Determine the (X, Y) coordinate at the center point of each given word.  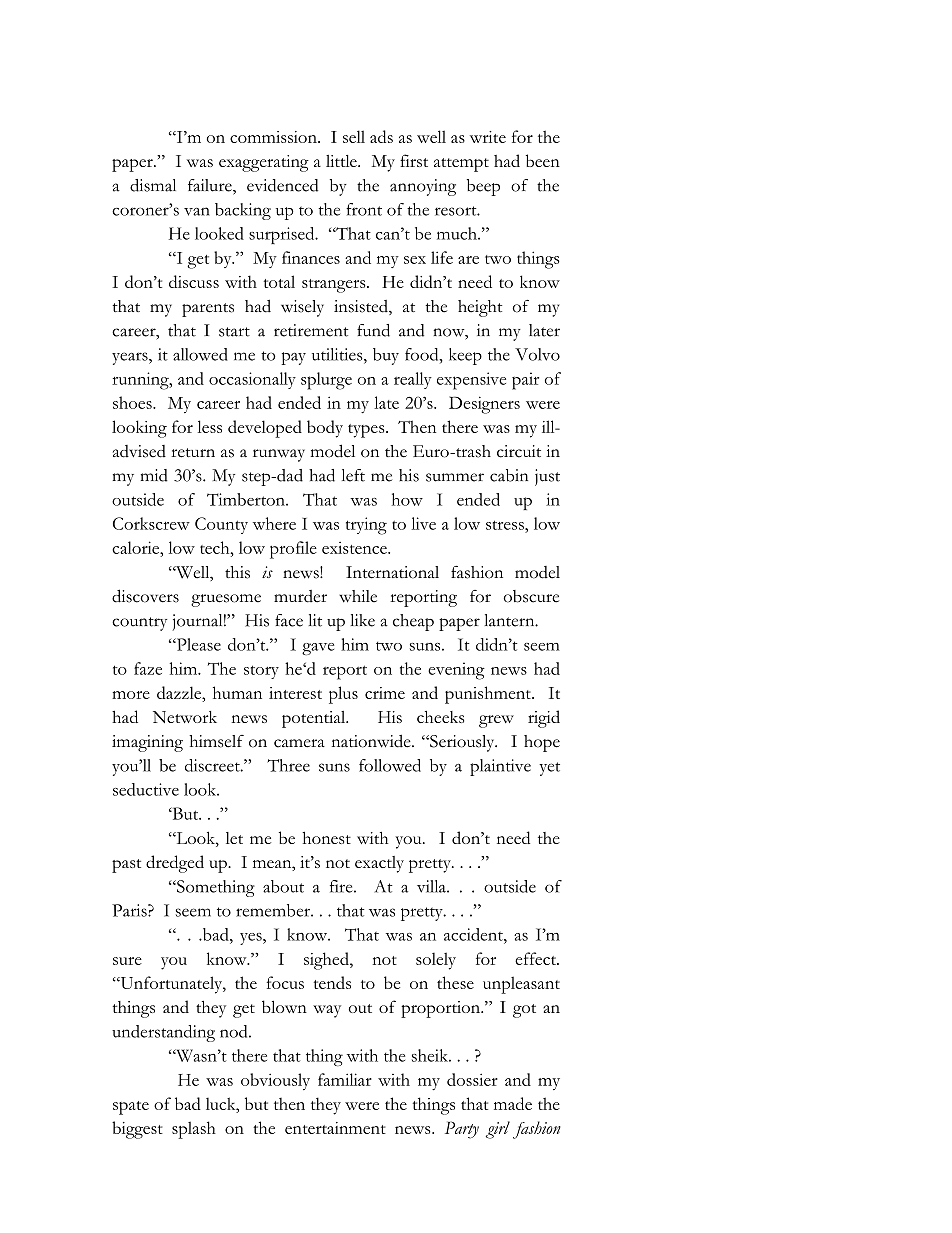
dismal (153, 185)
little (342, 161)
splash (194, 1130)
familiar (345, 1079)
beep (483, 187)
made (513, 1103)
